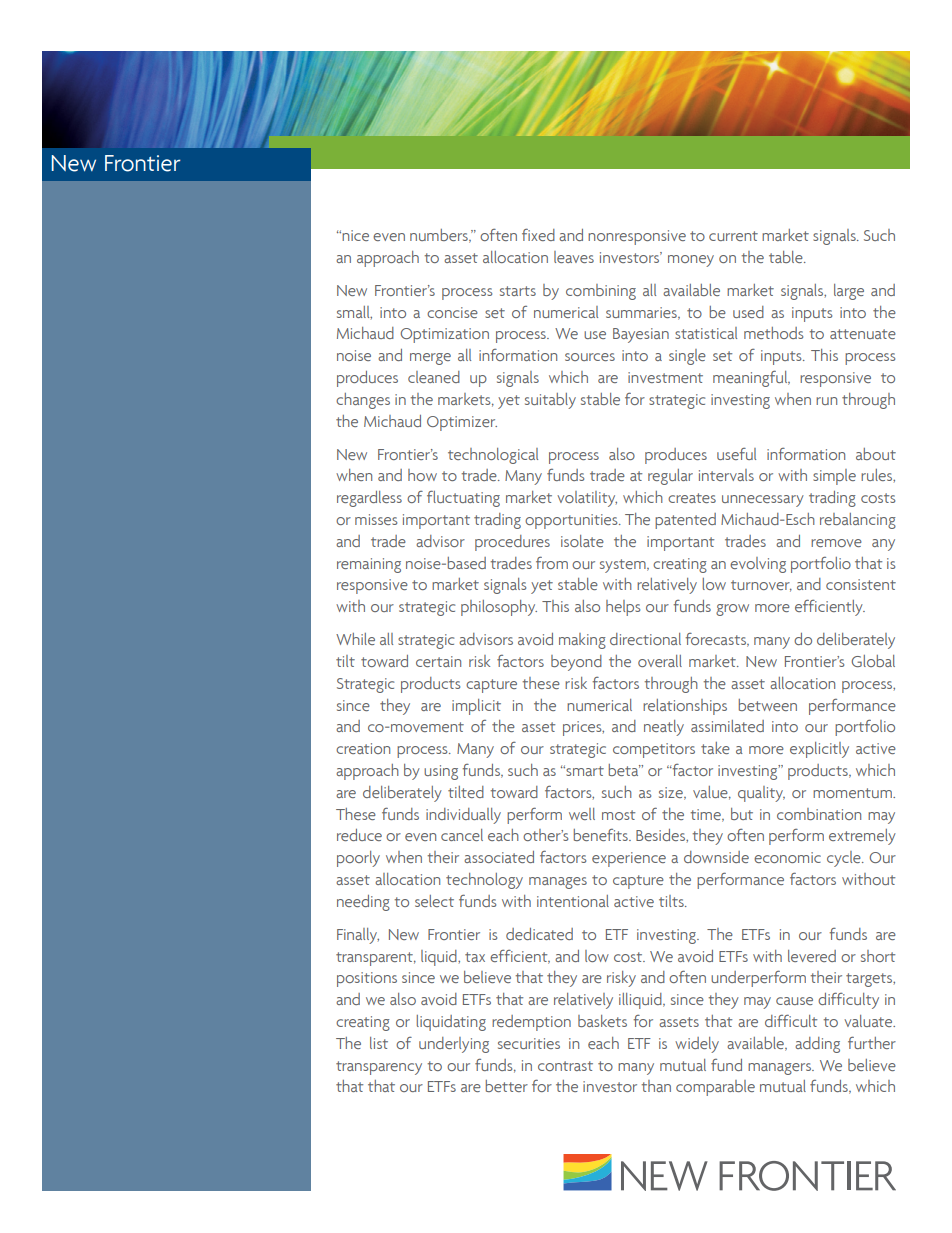 This image has width=952, height=1233. I want to click on than, so click(656, 1086).
